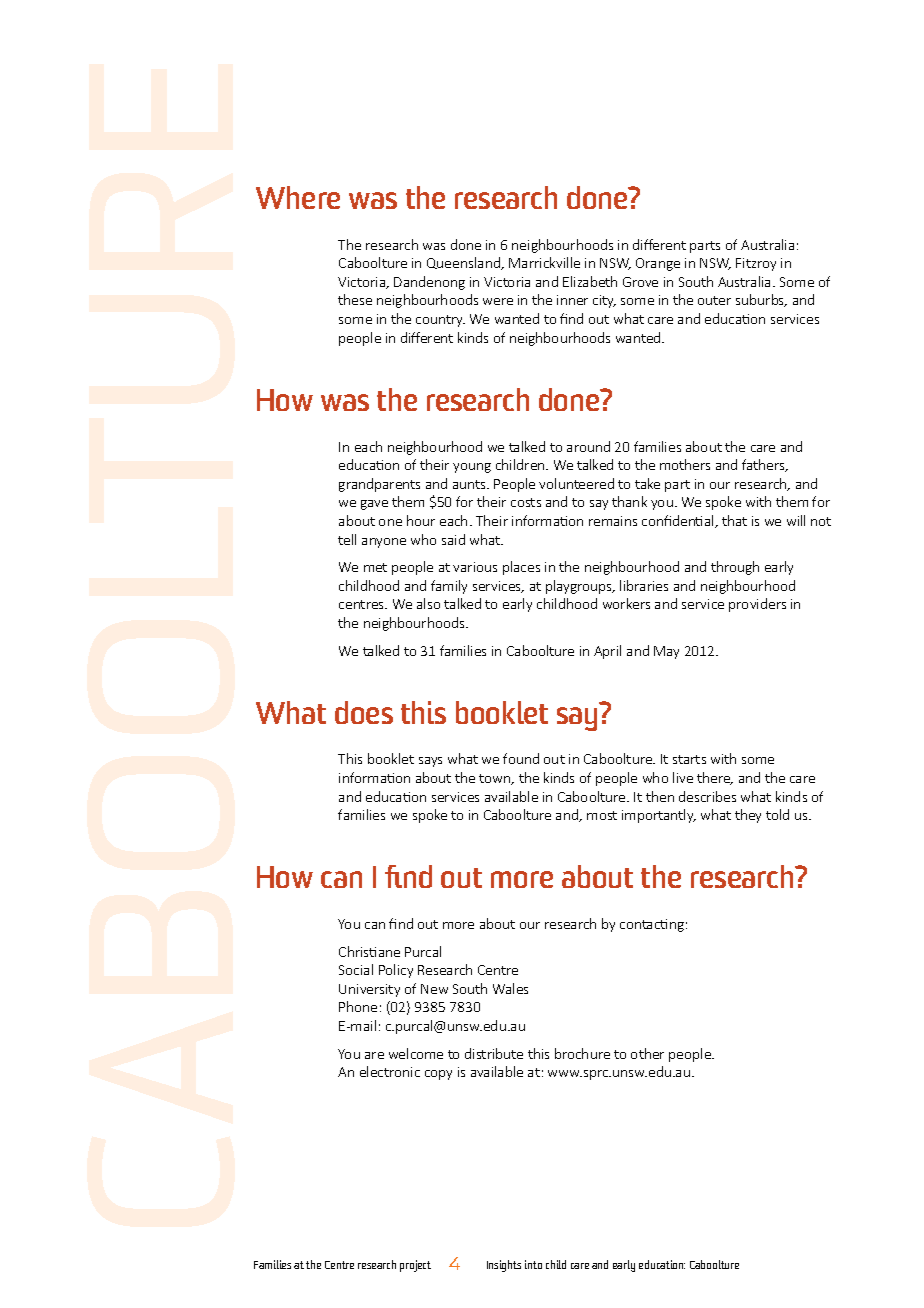  I want to click on most, so click(602, 815).
